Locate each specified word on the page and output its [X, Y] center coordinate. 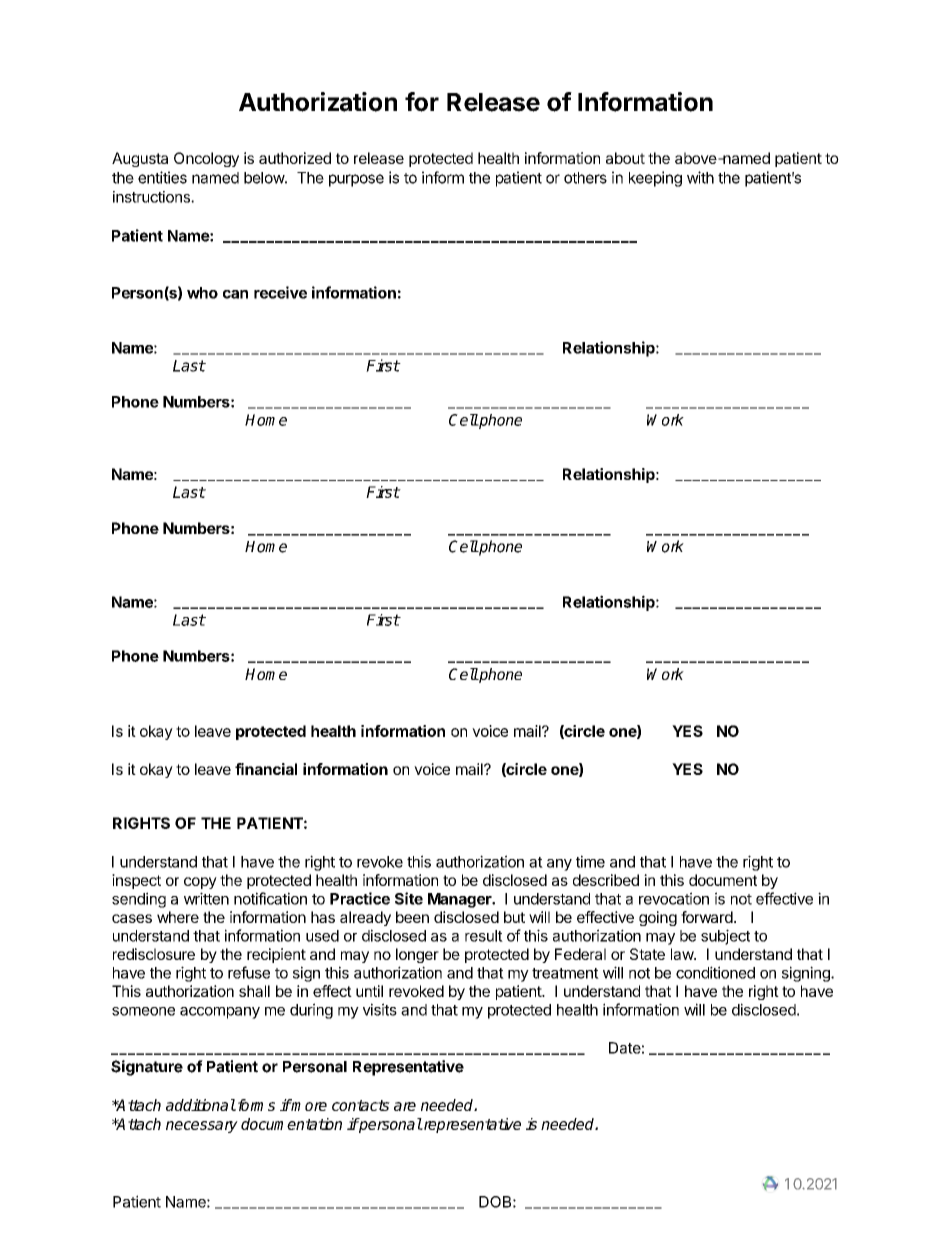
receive [280, 292]
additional [201, 1105]
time [590, 861]
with [700, 177]
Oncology [206, 159]
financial [266, 769]
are [405, 1106]
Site [409, 898]
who [202, 293]
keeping [655, 179]
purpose [356, 180]
